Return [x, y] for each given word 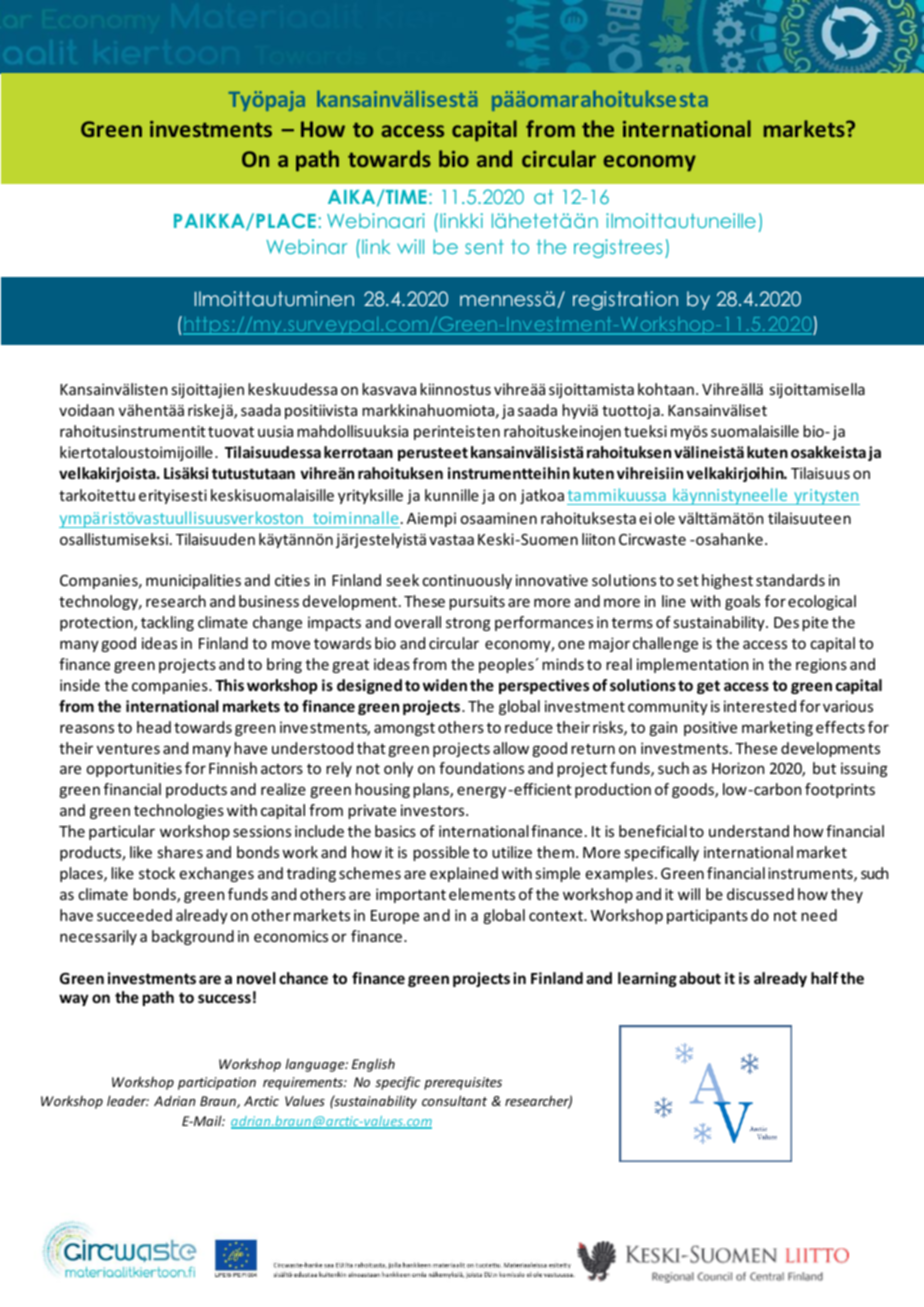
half [824, 978]
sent [484, 247]
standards [790, 580]
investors [434, 810]
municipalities [193, 581]
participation [217, 1083]
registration [625, 300]
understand [749, 831]
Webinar [306, 246]
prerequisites [463, 1083]
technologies [179, 811]
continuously [467, 581]
